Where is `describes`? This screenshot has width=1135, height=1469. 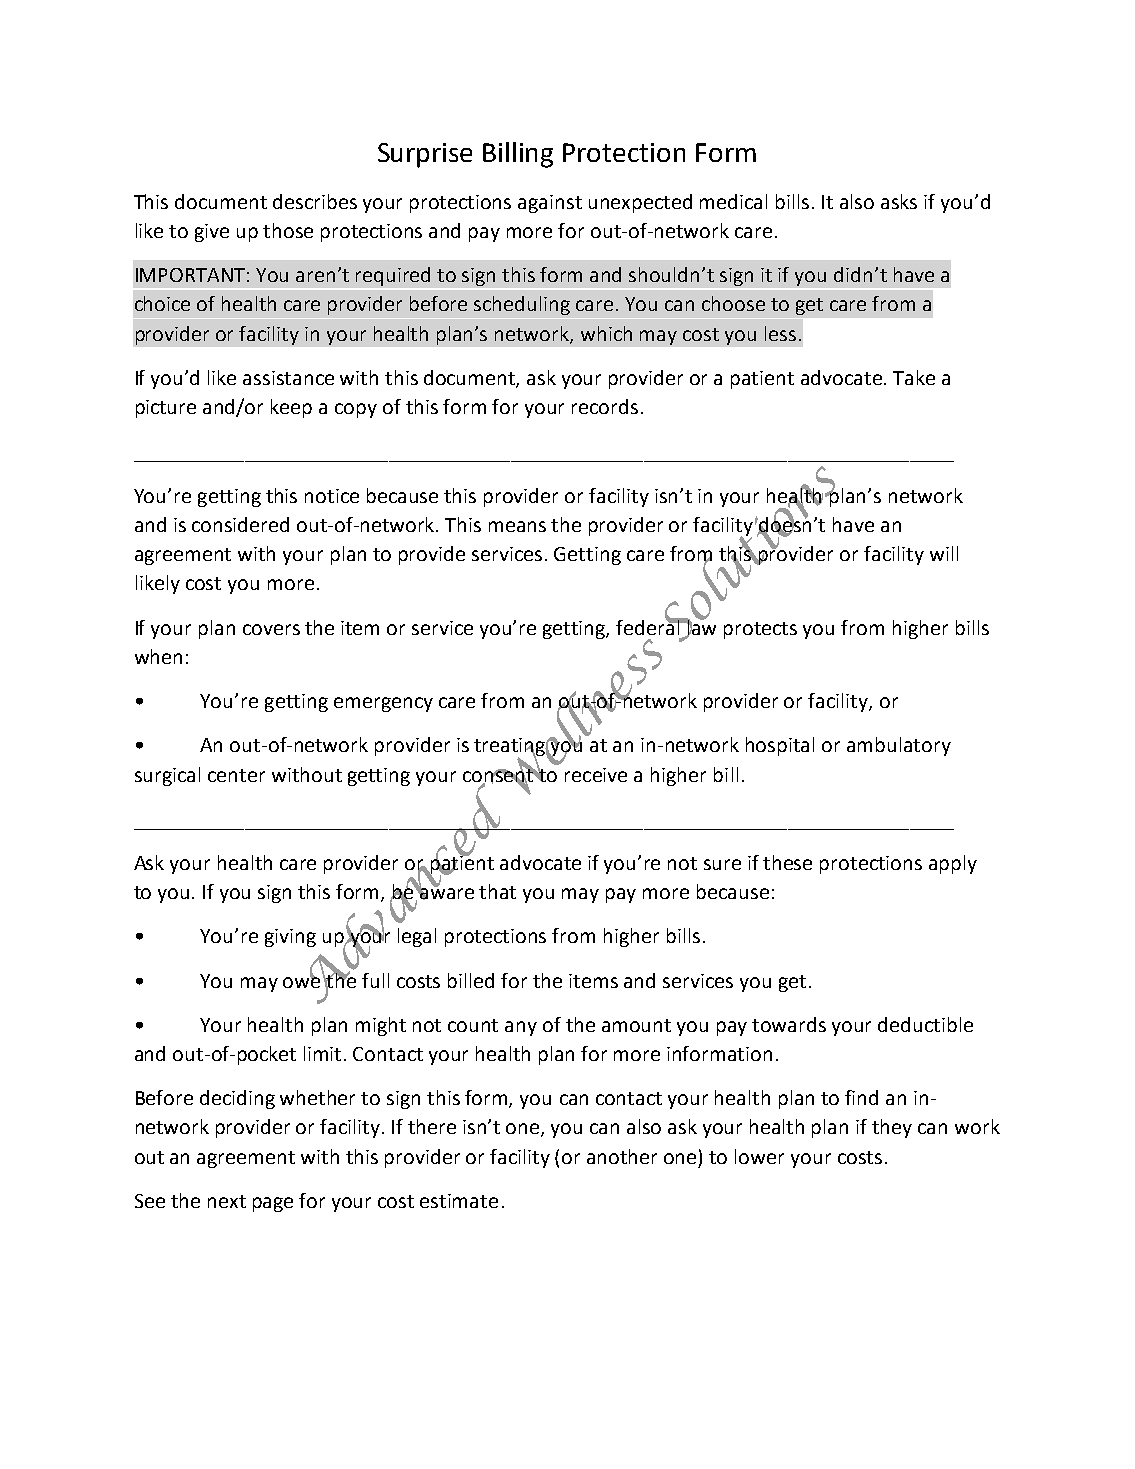
describes is located at coordinates (315, 201).
